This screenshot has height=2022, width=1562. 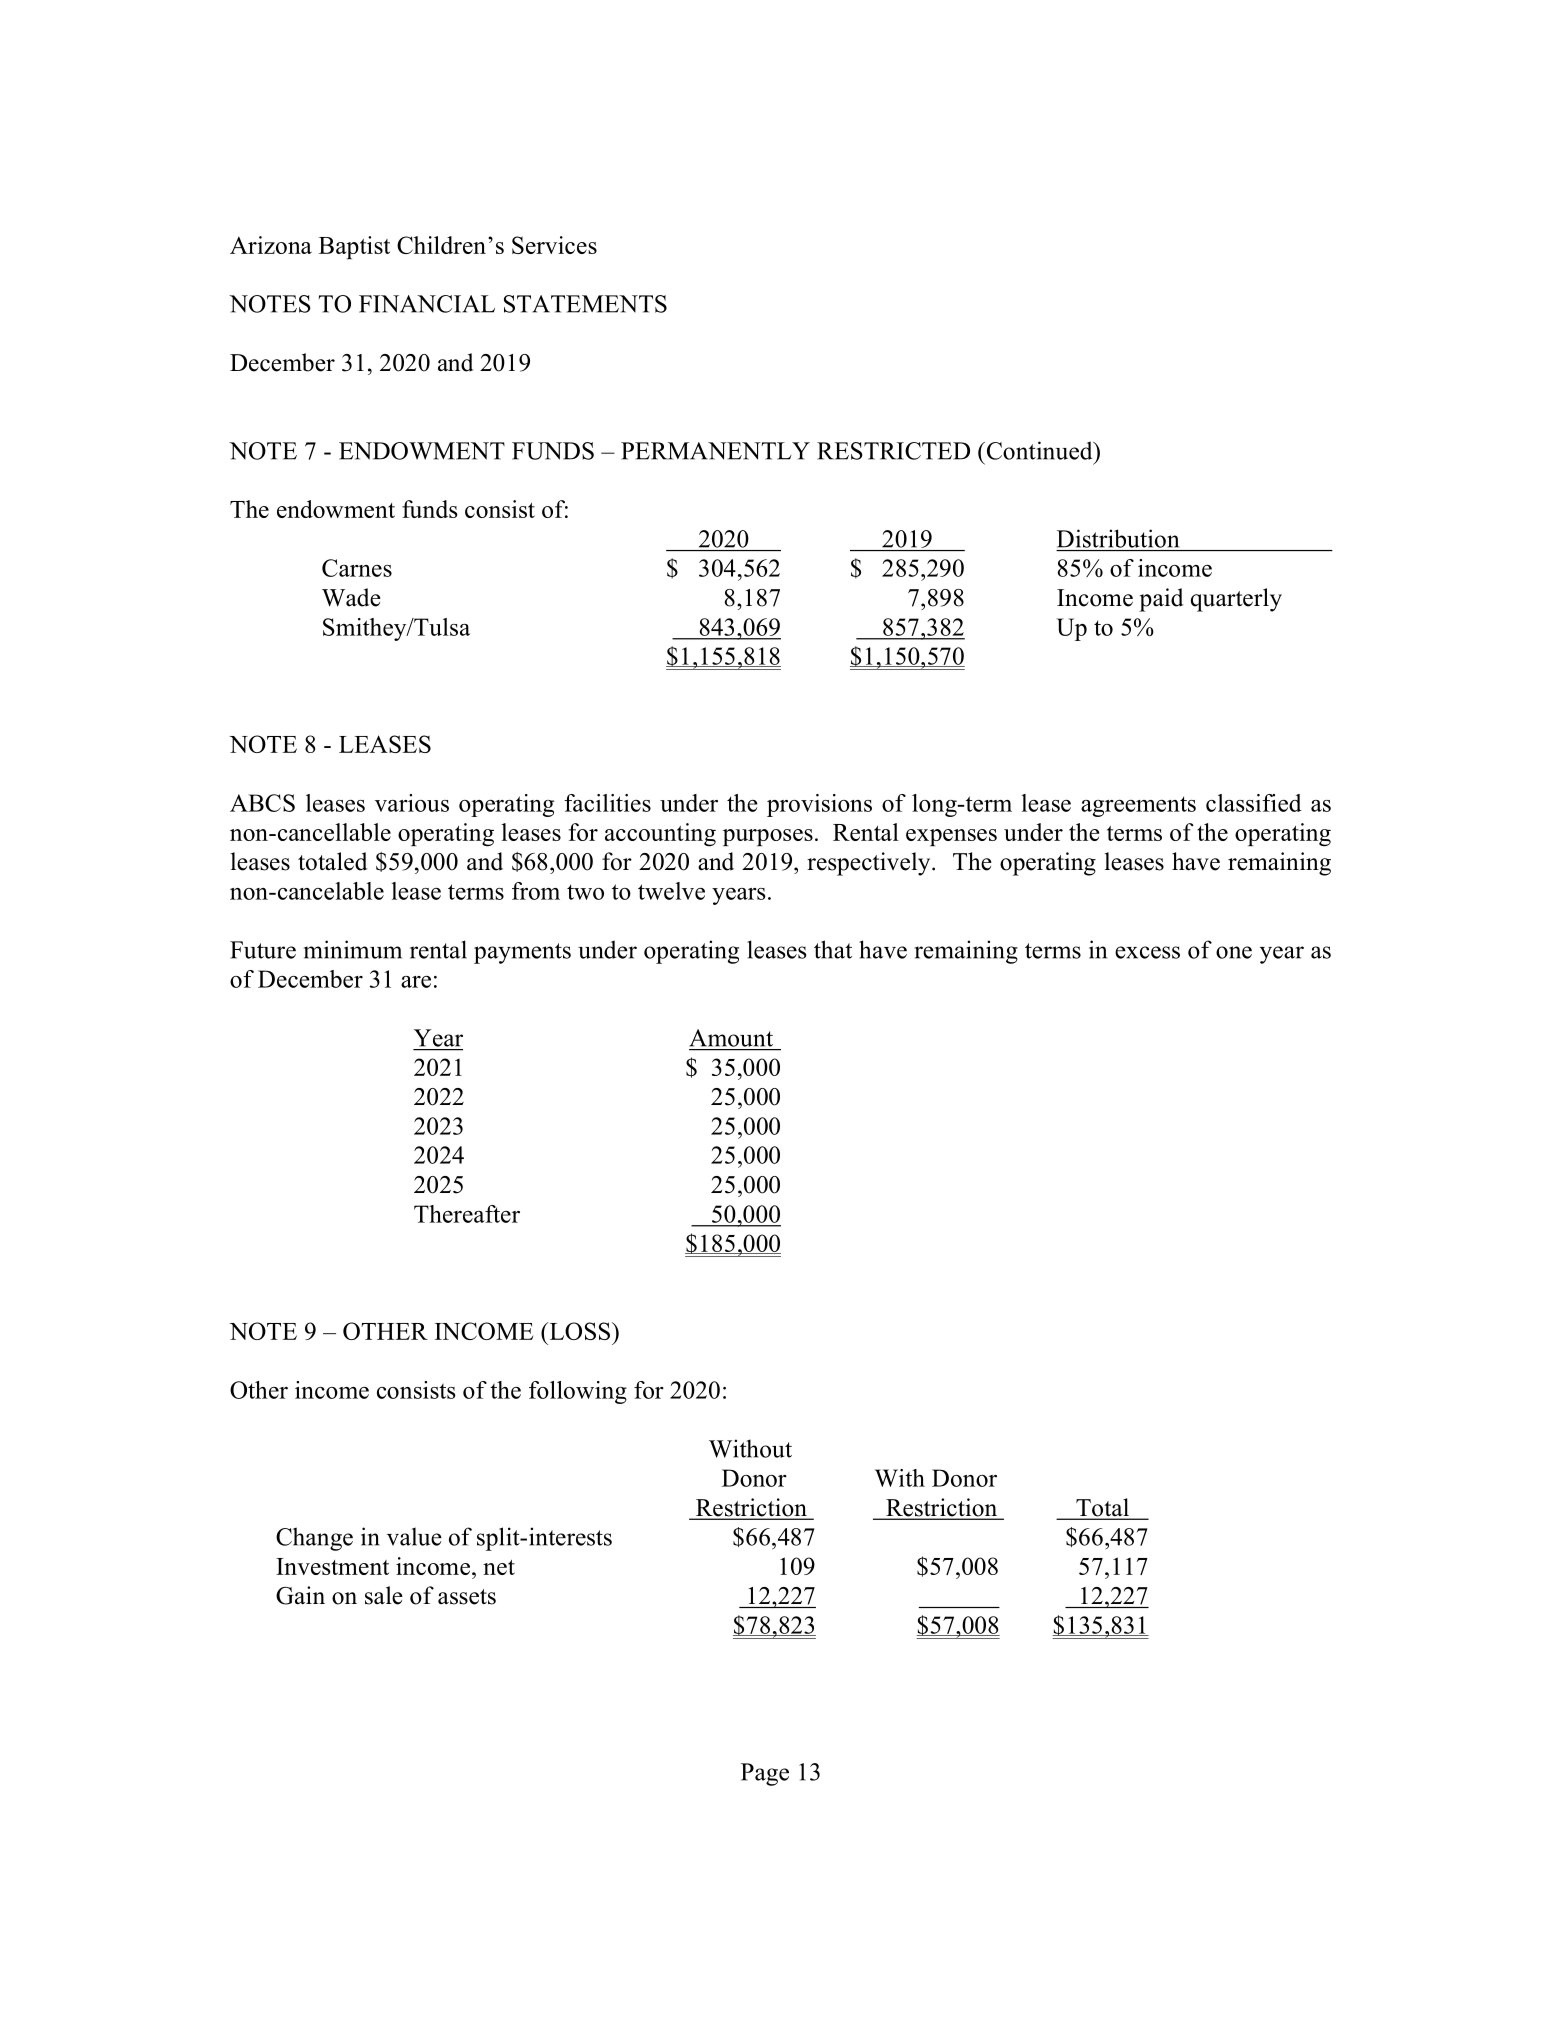 I want to click on Continued, so click(x=1039, y=450).
